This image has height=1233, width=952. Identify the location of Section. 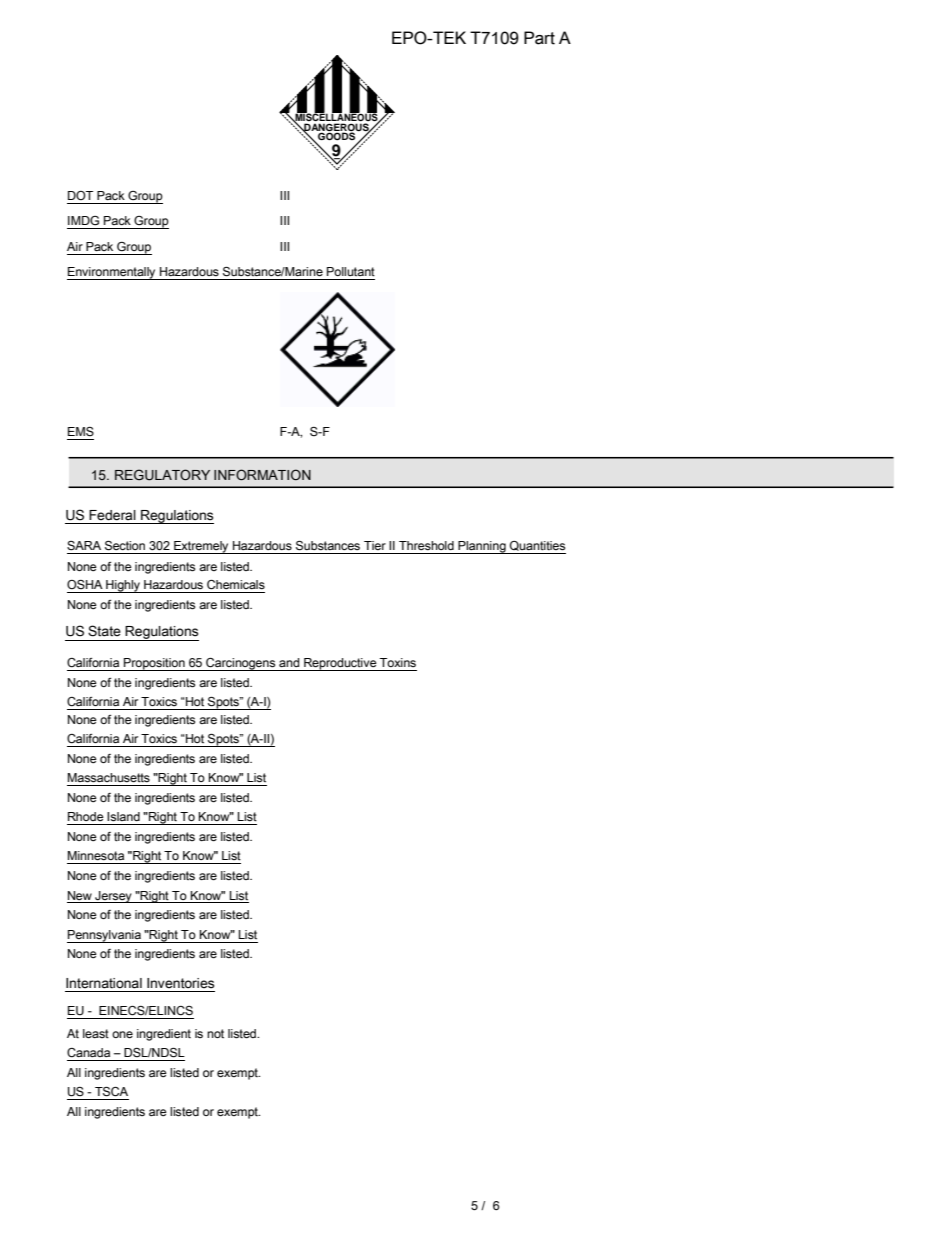
(125, 546).
